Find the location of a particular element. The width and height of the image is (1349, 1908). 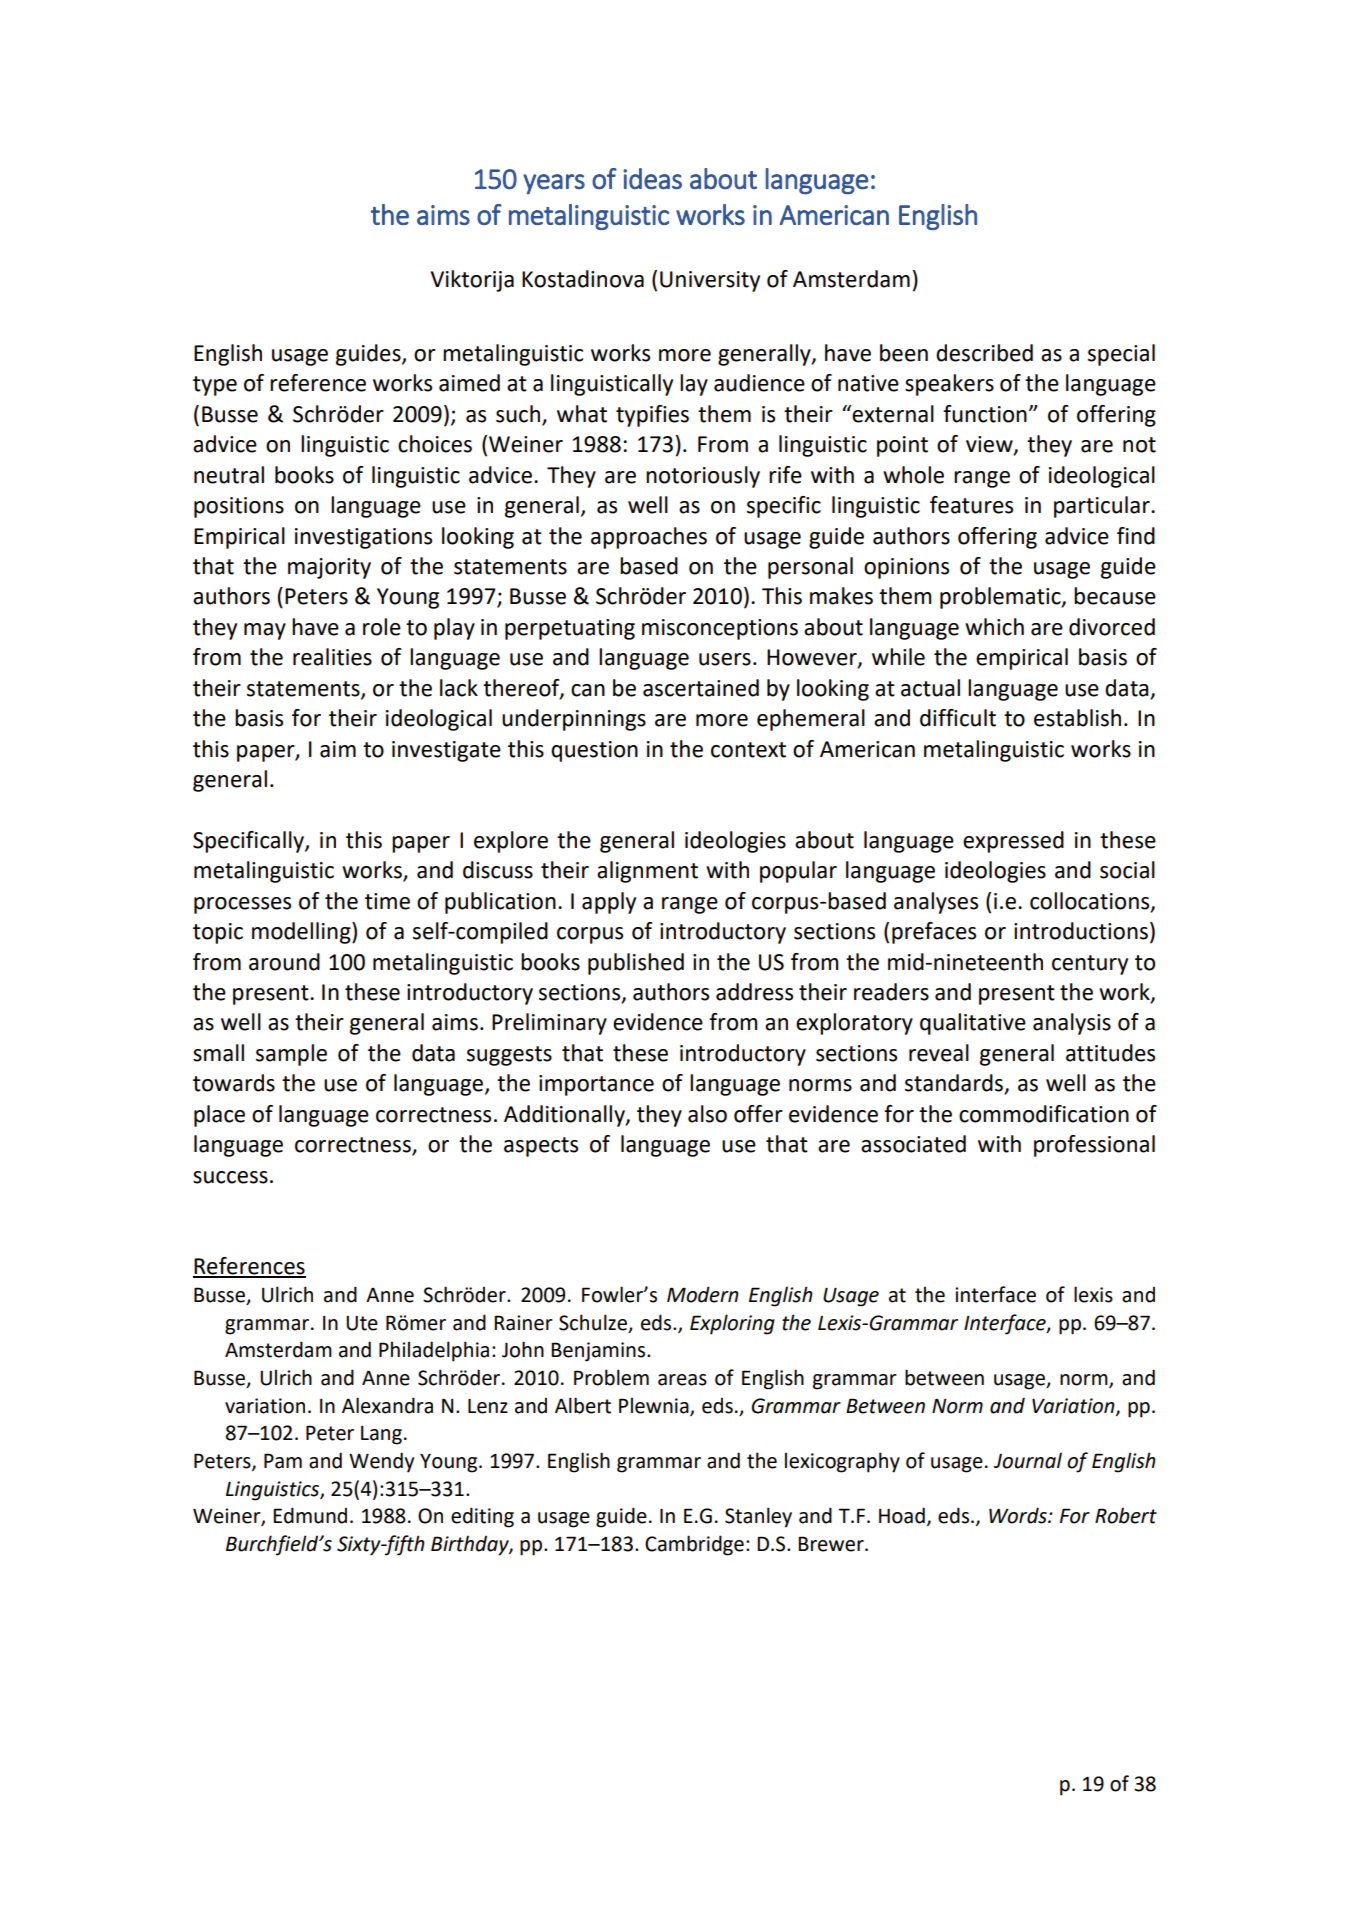

expressed is located at coordinates (1013, 842).
